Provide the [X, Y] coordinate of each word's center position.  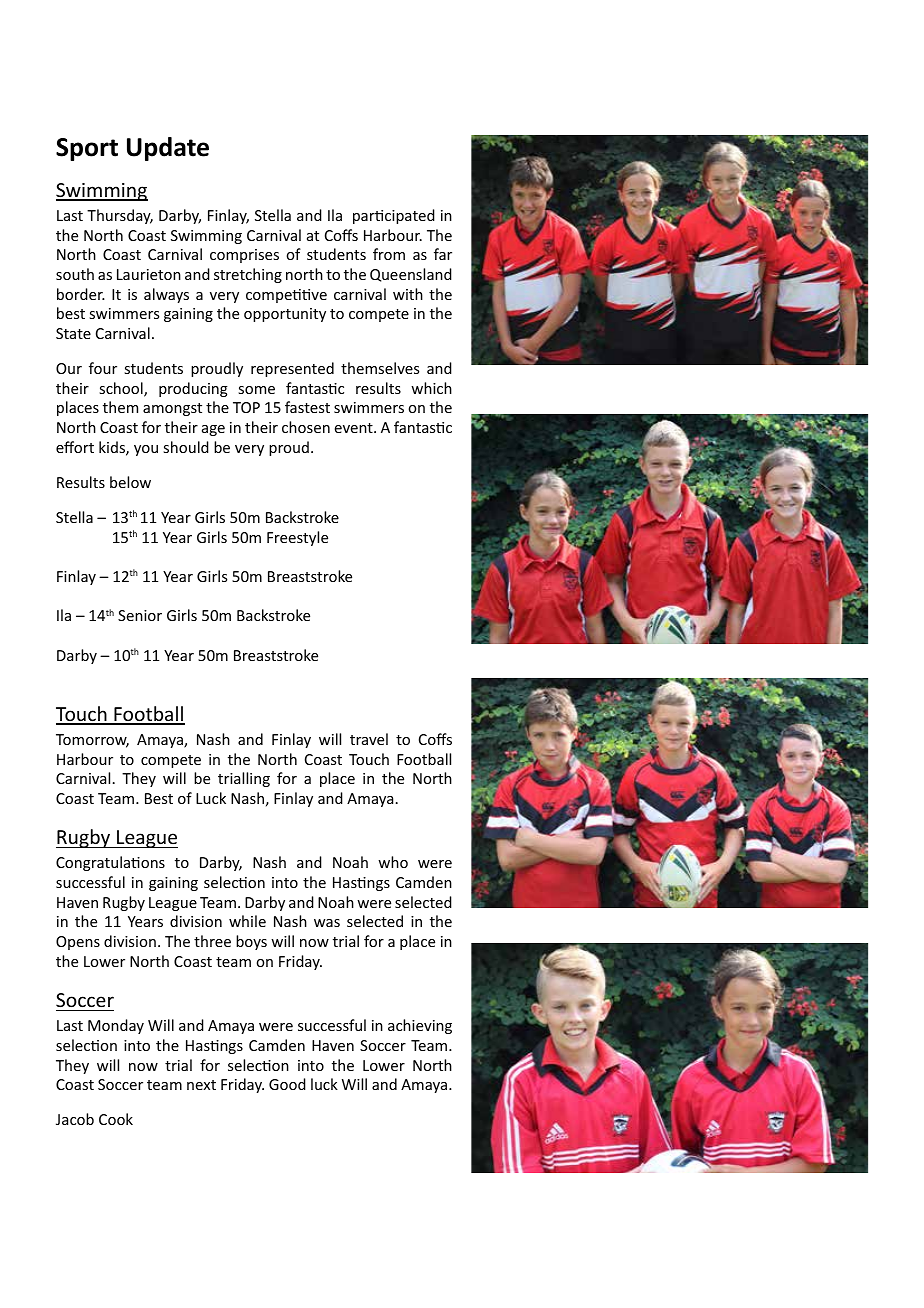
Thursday [120, 216]
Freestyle [297, 538]
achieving [420, 1026]
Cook [116, 1119]
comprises [244, 256]
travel [369, 739]
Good [287, 1084]
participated [394, 216]
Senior [140, 615]
